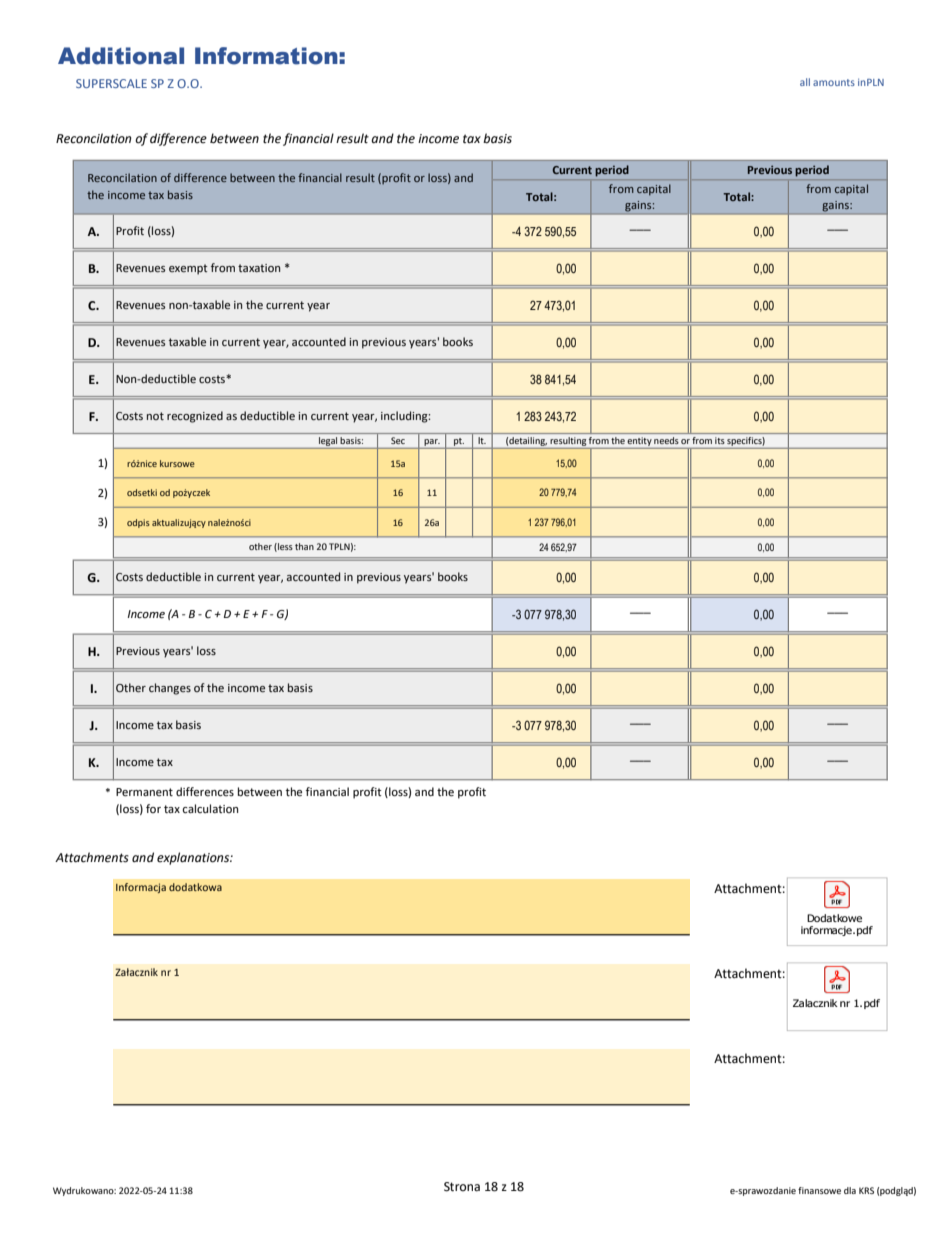  Describe the element at coordinates (850, 1190) in the page. I see `dla` at that location.
